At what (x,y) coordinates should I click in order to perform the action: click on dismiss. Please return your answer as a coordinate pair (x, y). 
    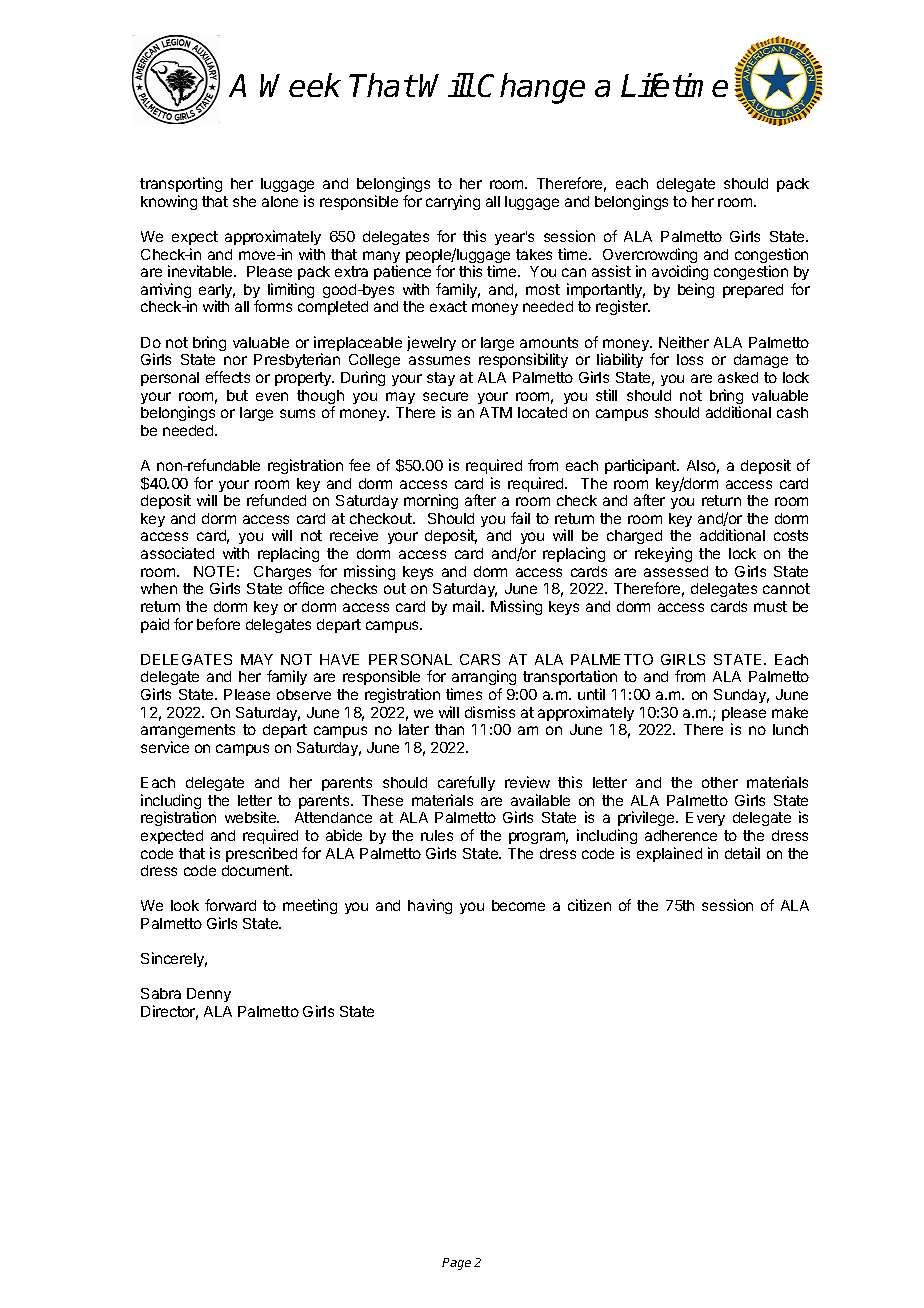
    Looking at the image, I should click on (490, 712).
